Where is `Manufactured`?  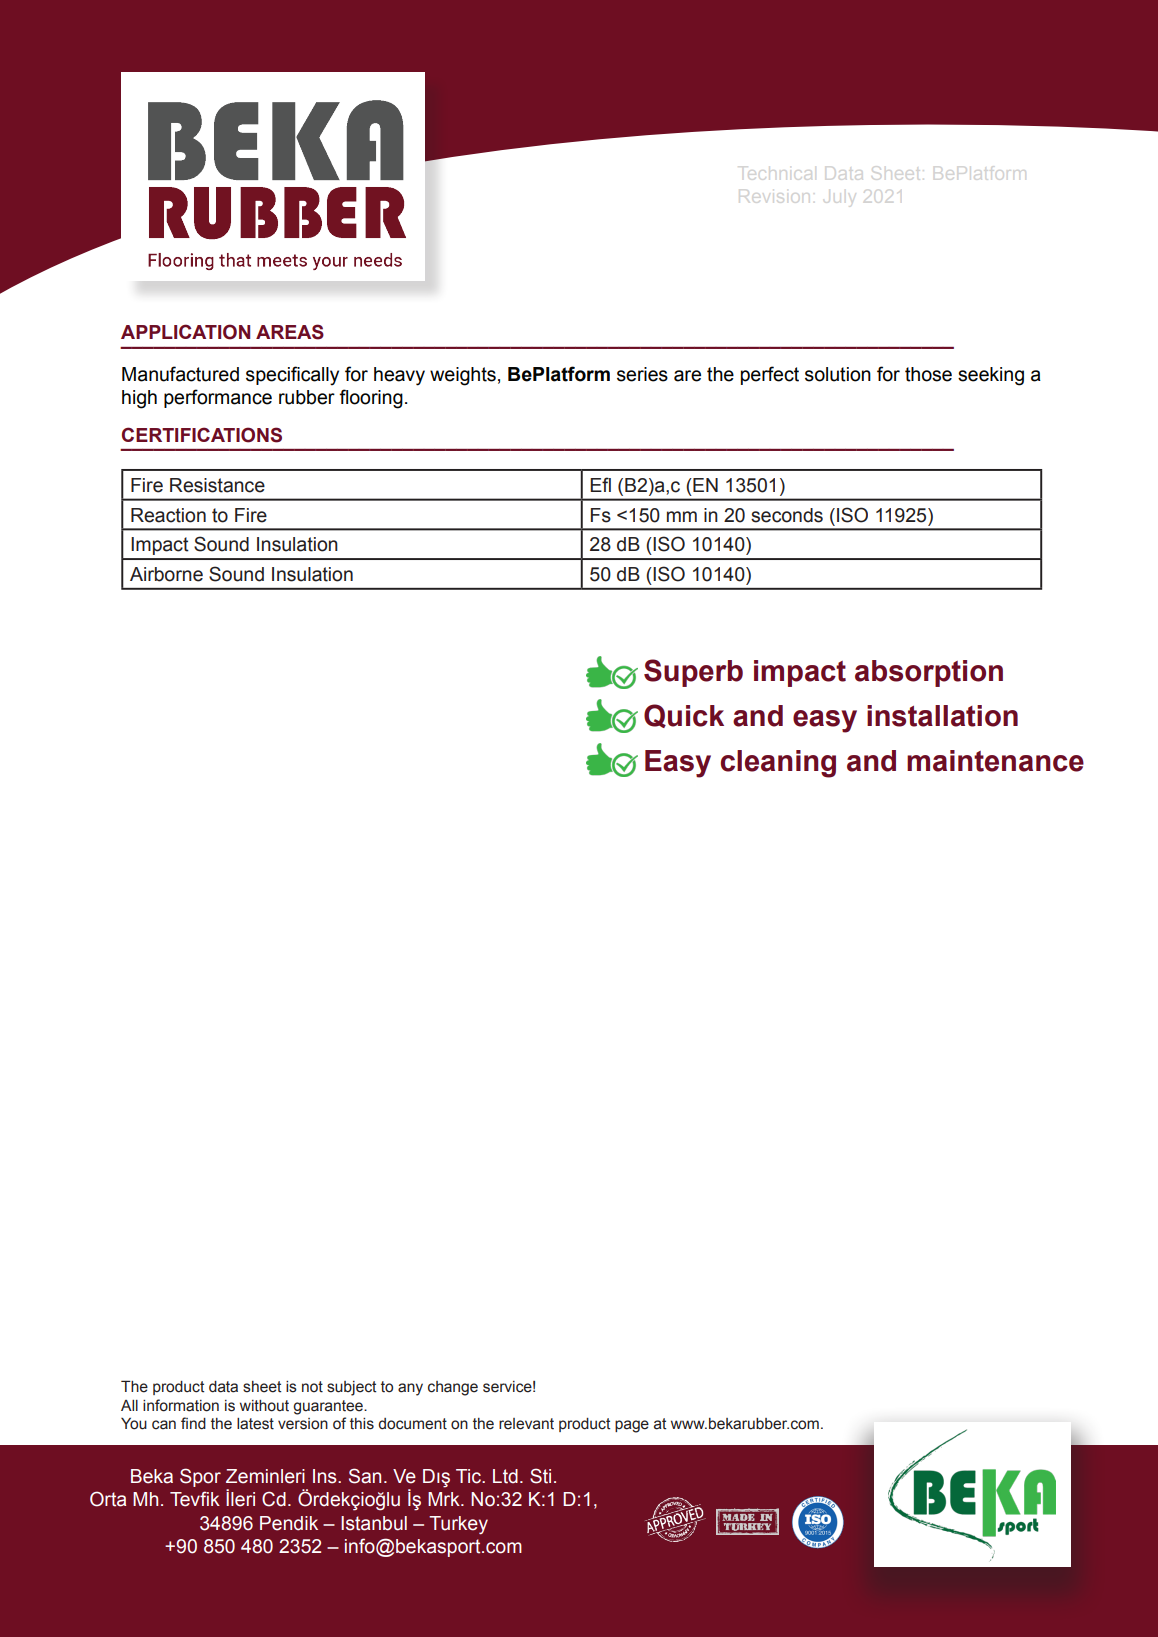 Manufactured is located at coordinates (180, 374).
